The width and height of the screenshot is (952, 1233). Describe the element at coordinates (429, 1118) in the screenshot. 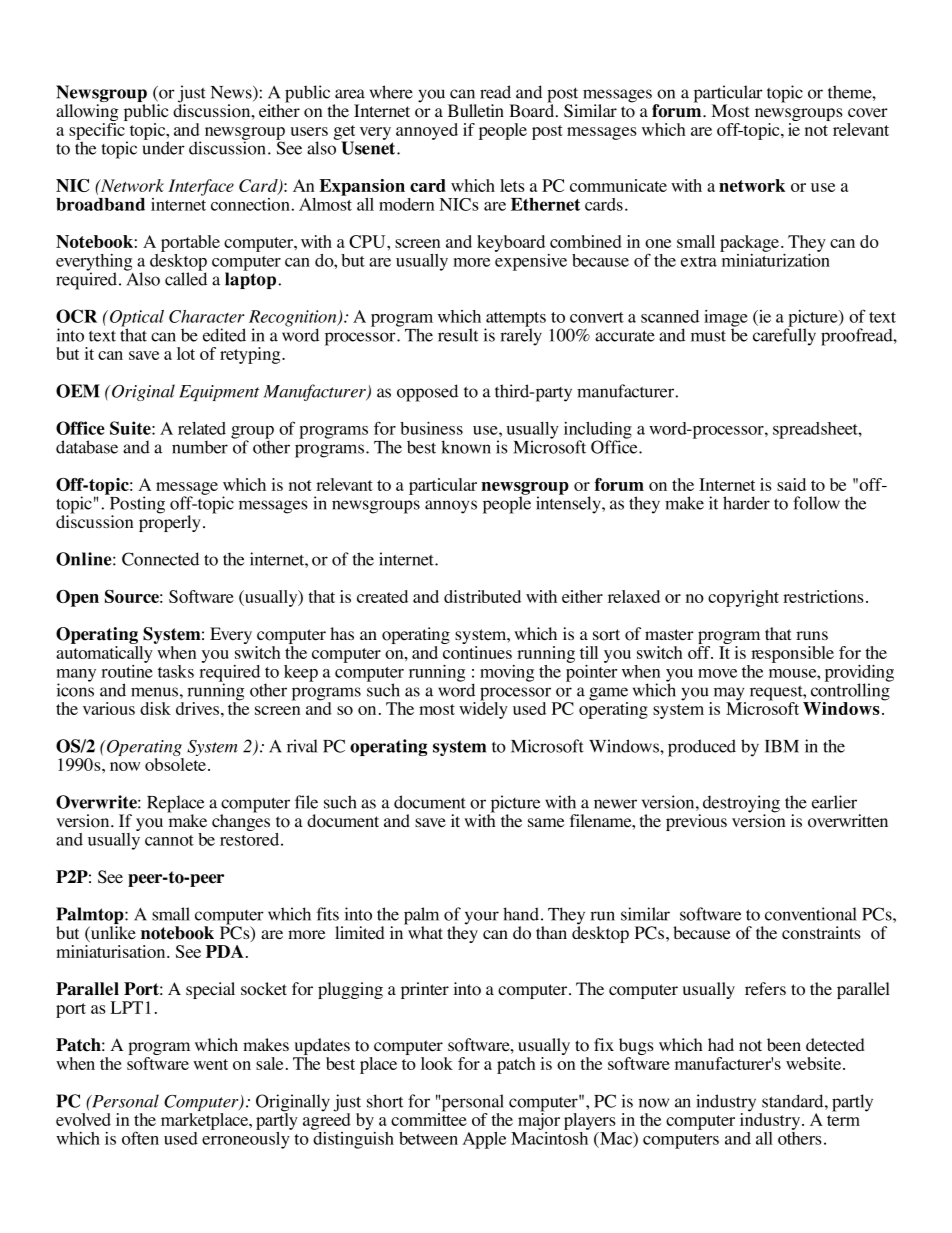

I see `committee` at that location.
